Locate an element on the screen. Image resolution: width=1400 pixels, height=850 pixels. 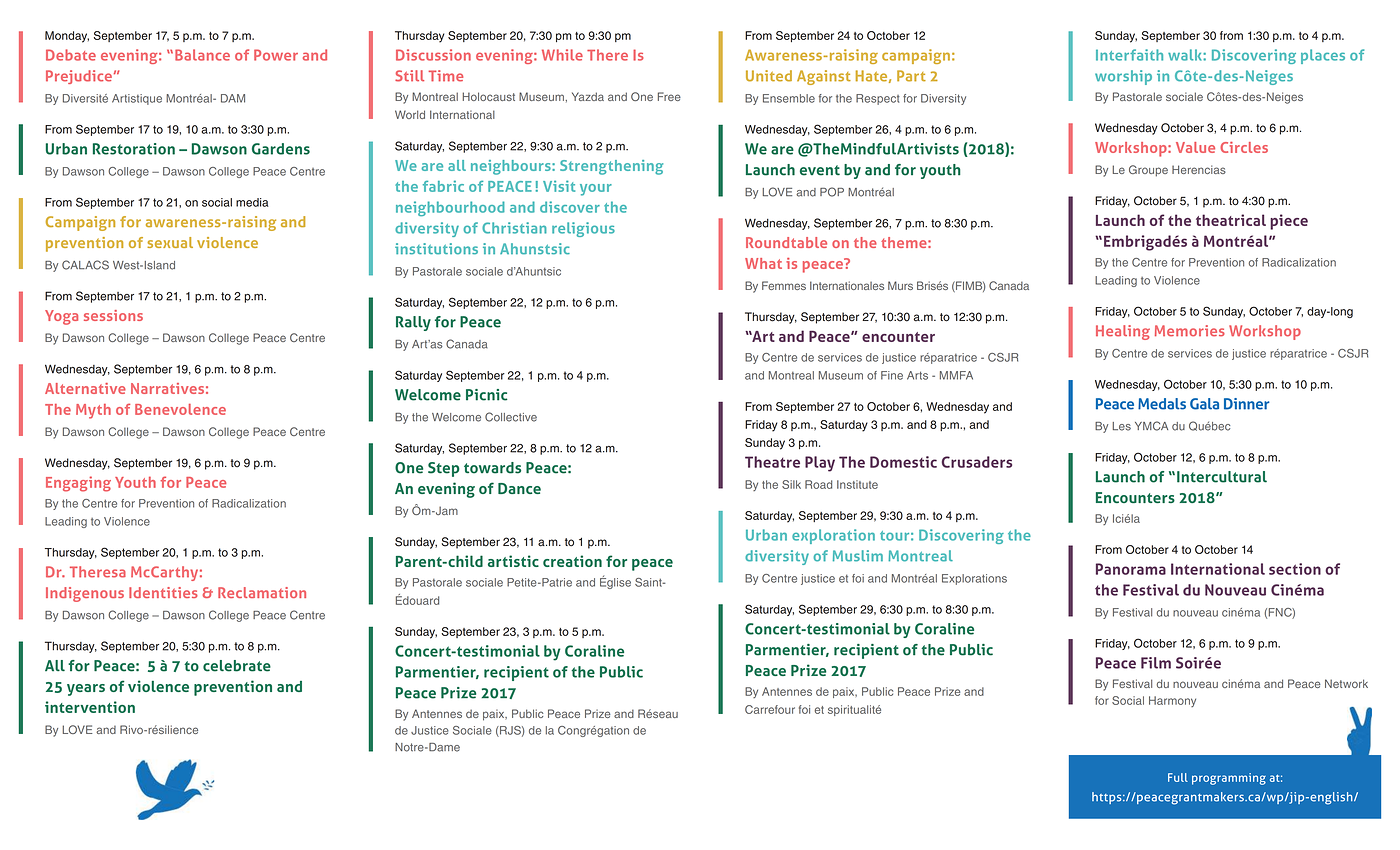
United is located at coordinates (769, 76).
